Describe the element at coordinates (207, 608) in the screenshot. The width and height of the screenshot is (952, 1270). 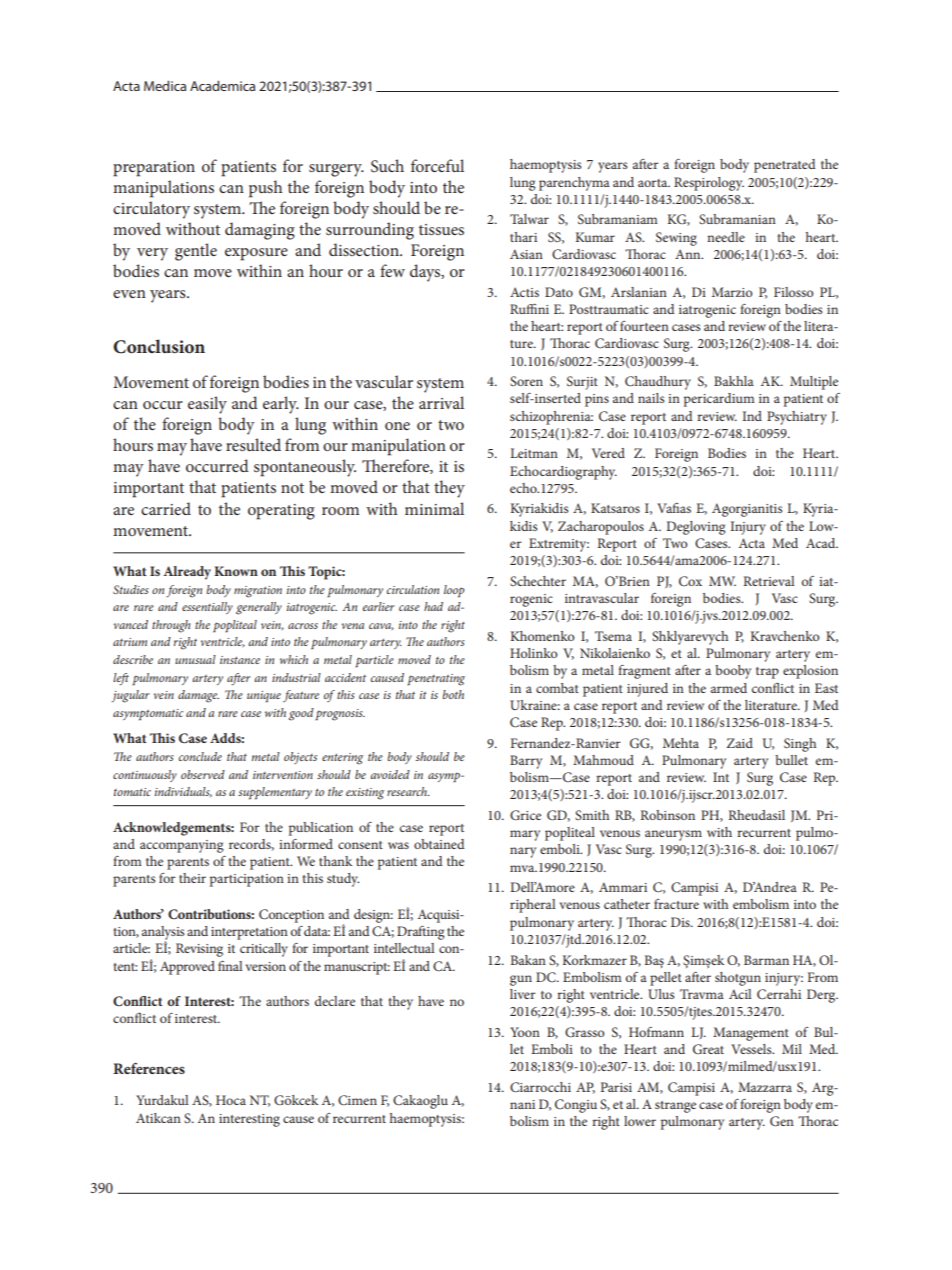
I see `essentially` at that location.
